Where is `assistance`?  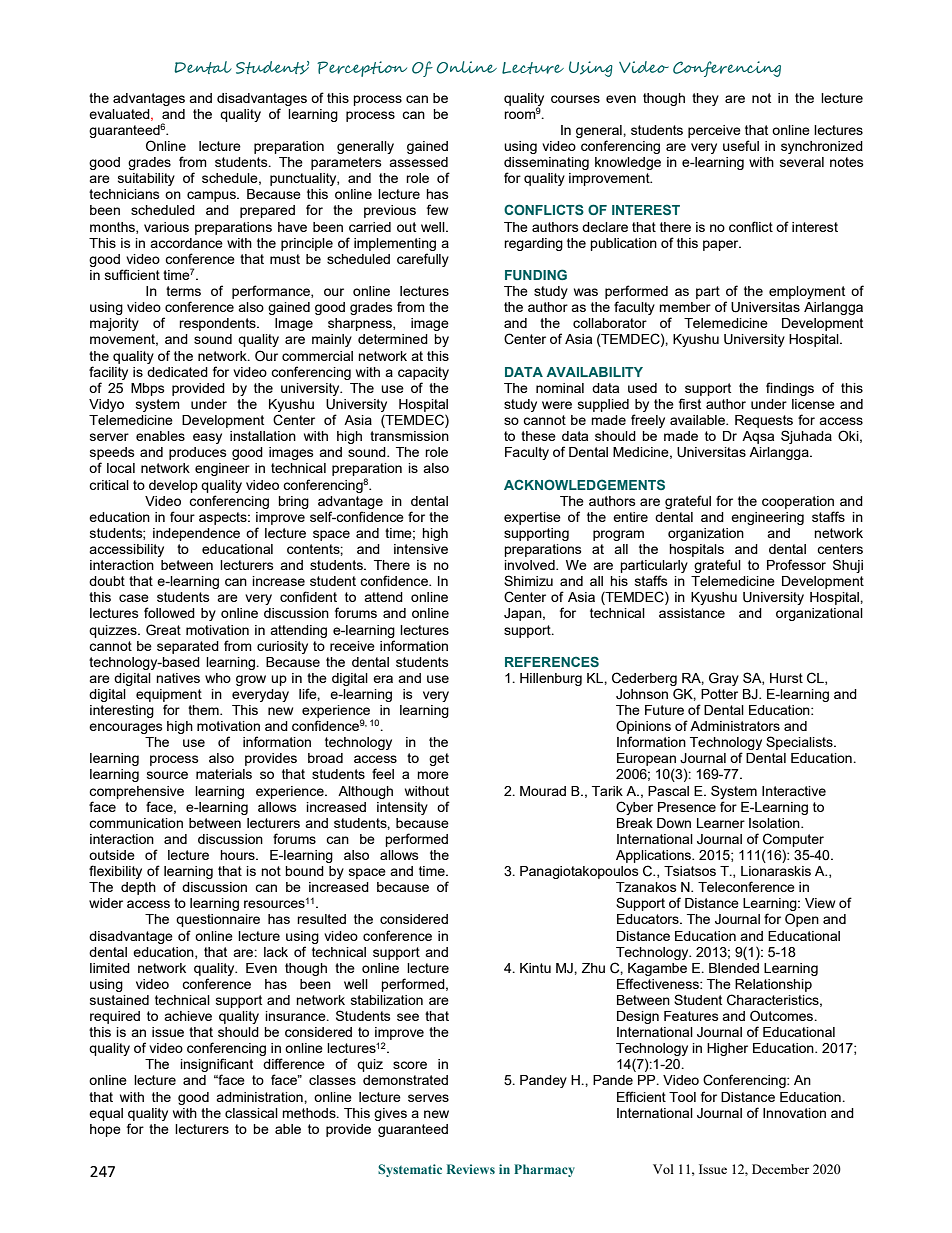 assistance is located at coordinates (692, 613).
